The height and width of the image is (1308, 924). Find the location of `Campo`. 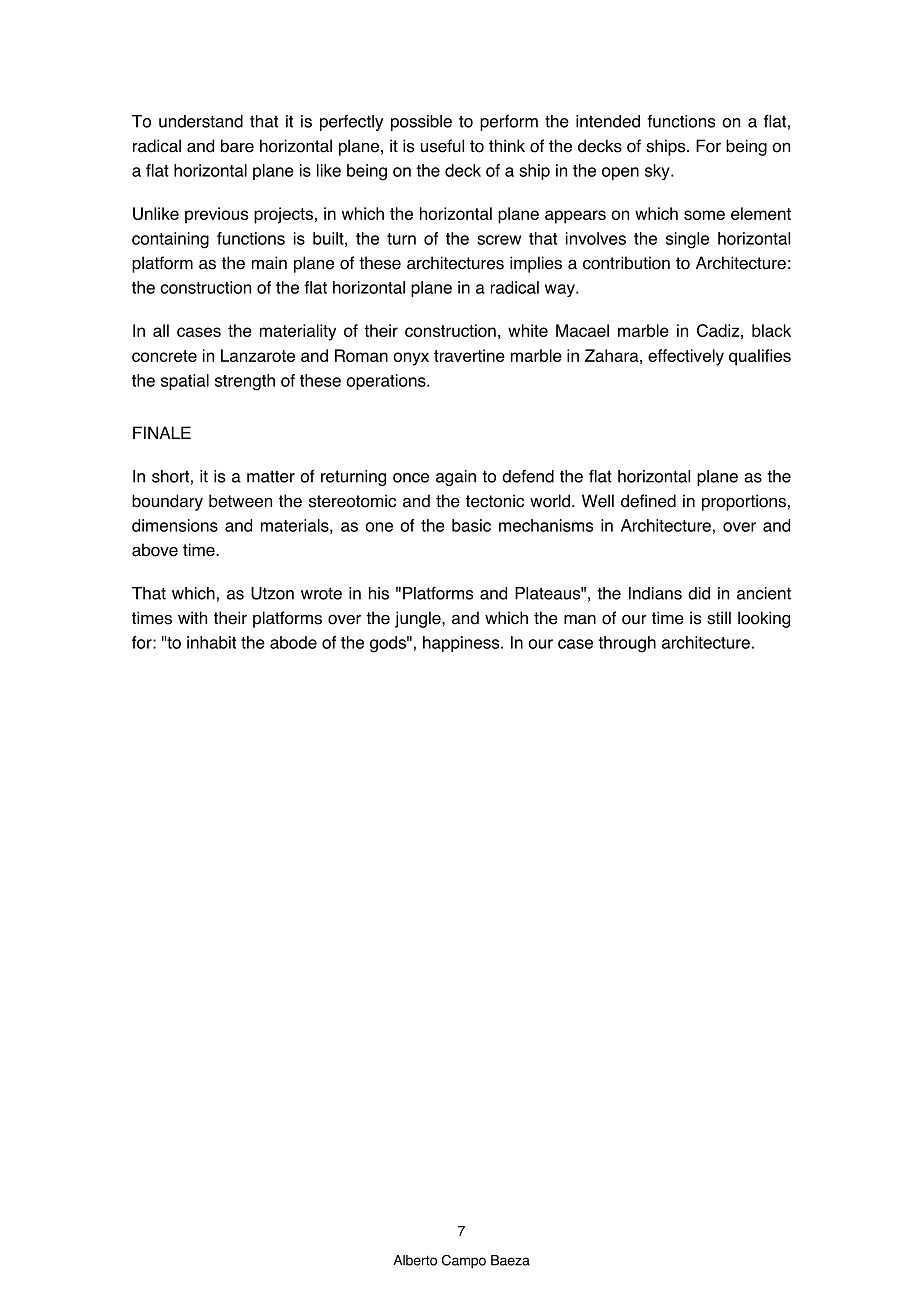

Campo is located at coordinates (464, 1261).
